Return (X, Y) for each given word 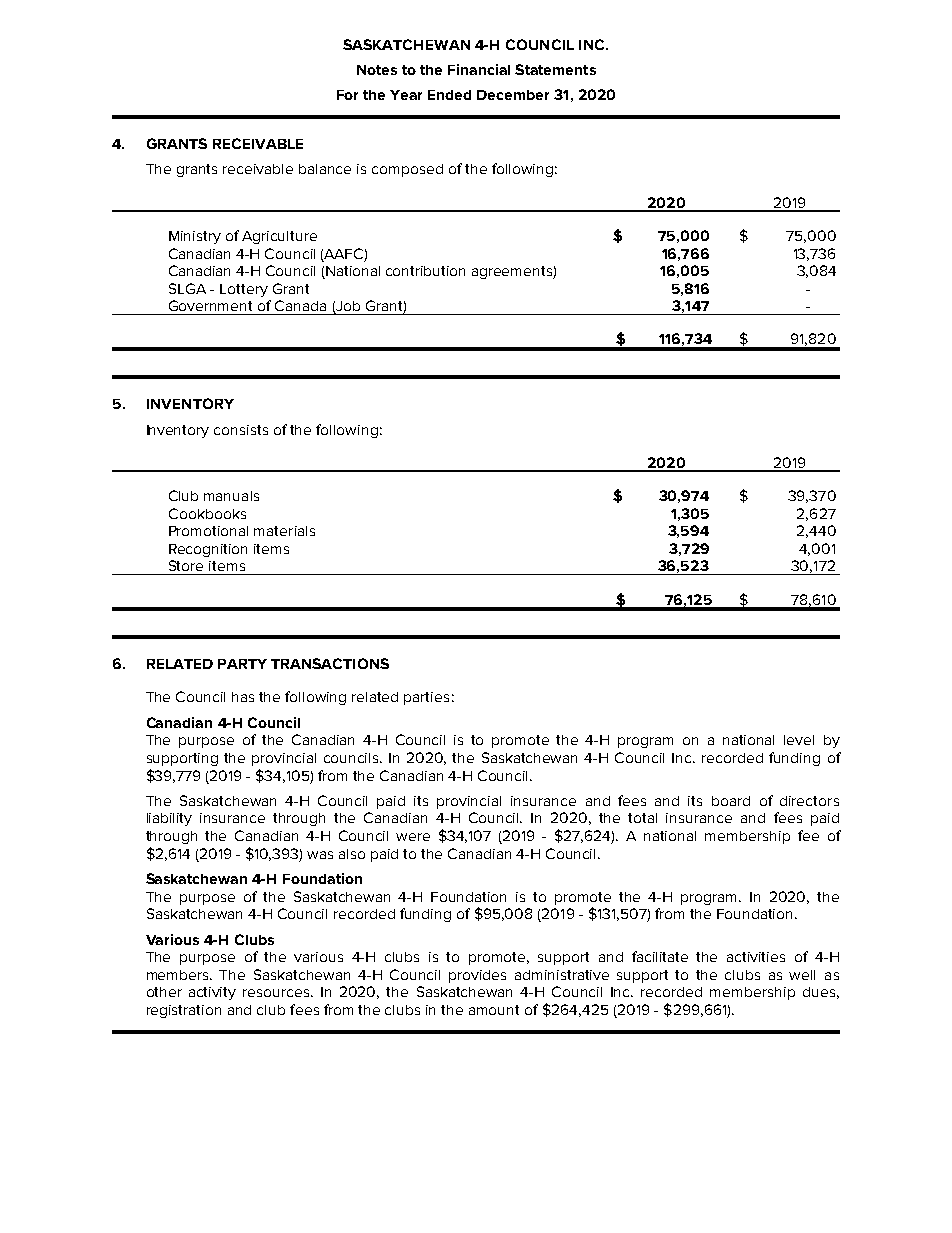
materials (284, 531)
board (731, 801)
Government (210, 305)
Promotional (208, 531)
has (243, 697)
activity (212, 993)
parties (426, 698)
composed (407, 170)
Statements (555, 69)
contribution (425, 271)
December (513, 95)
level (799, 740)
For (347, 95)
